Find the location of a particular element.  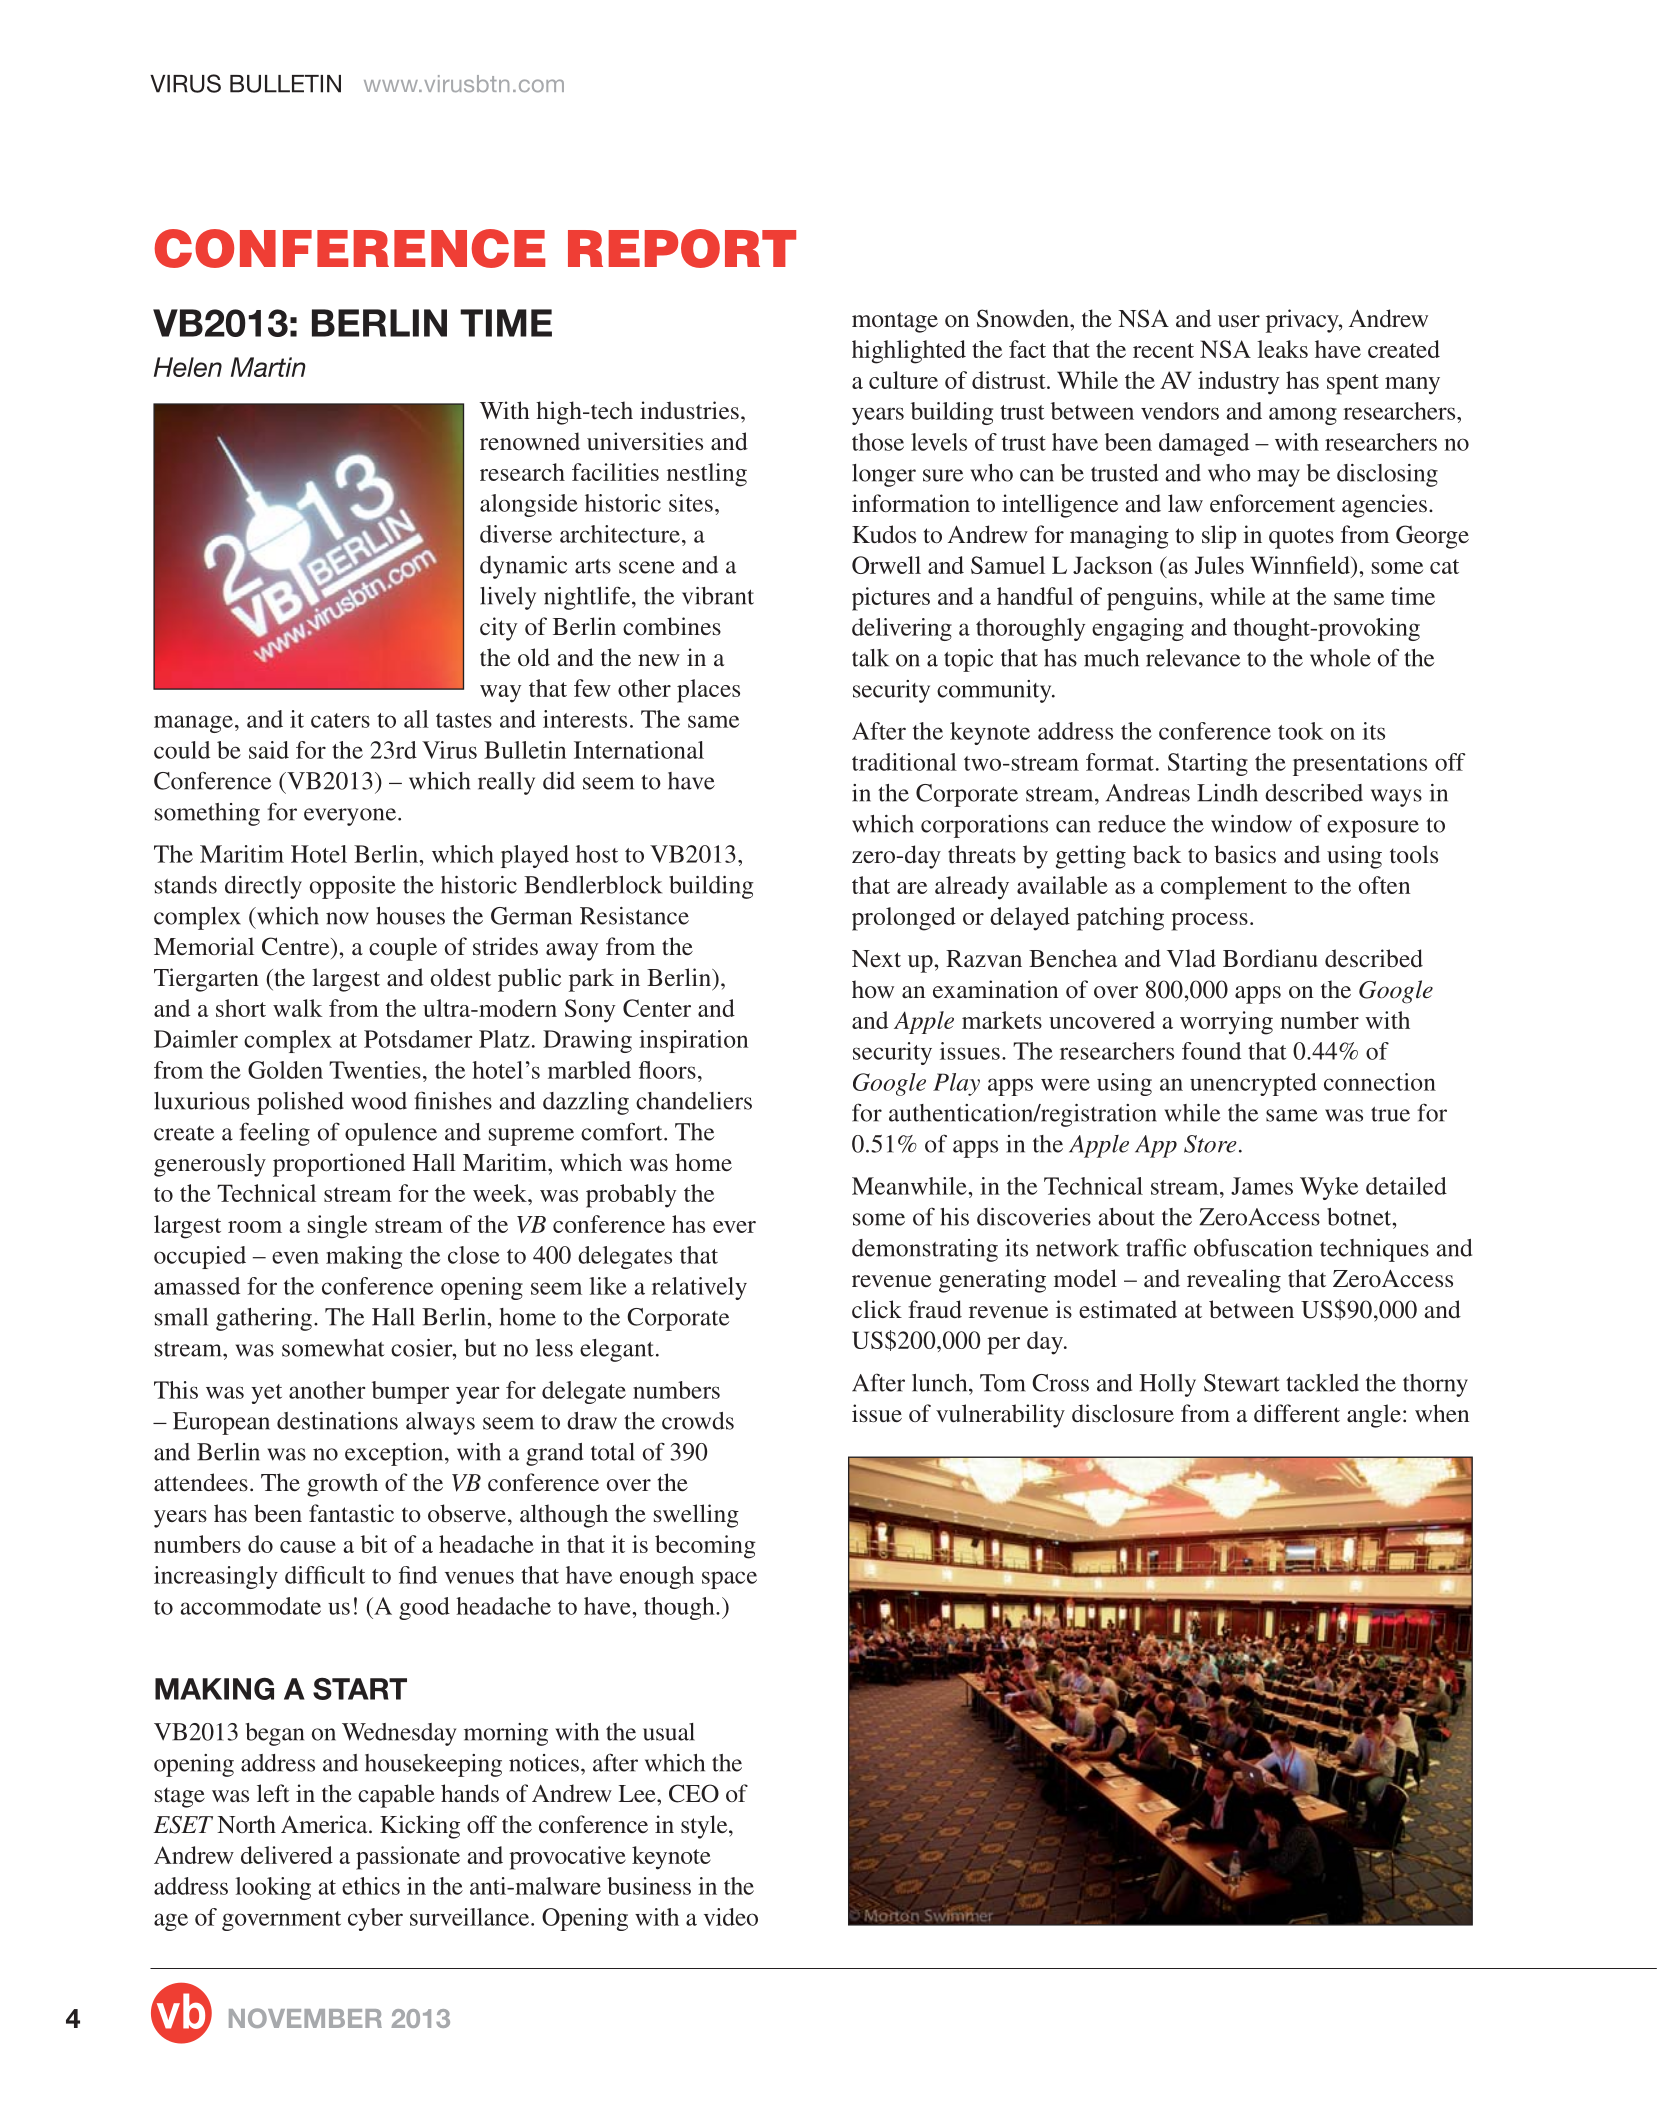

took is located at coordinates (1301, 731).
